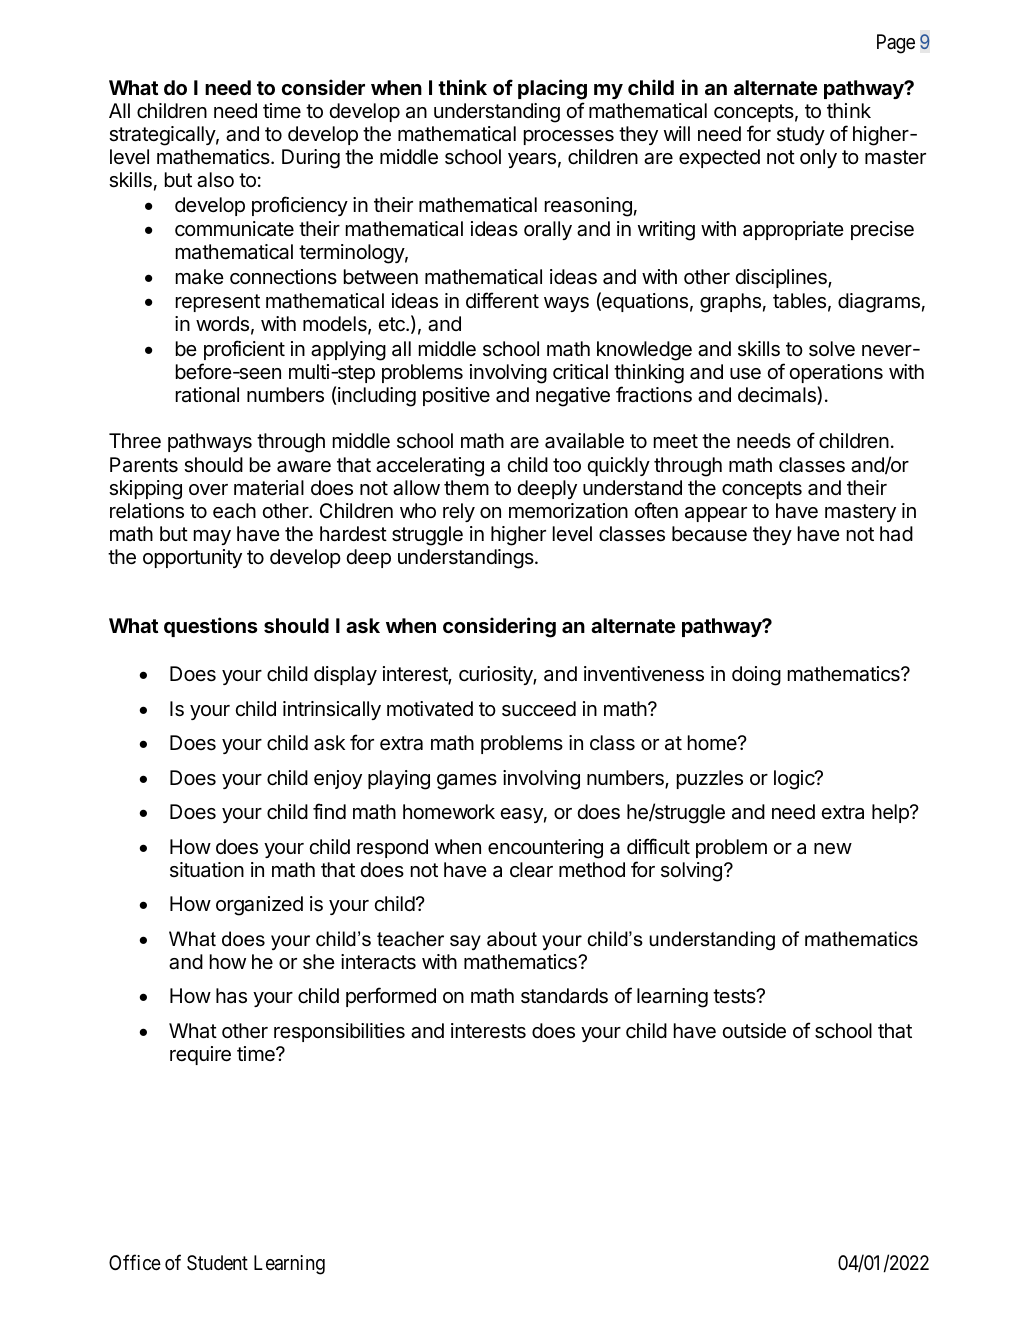 The image size is (1026, 1327). Describe the element at coordinates (217, 1262) in the document. I see `Student` at that location.
